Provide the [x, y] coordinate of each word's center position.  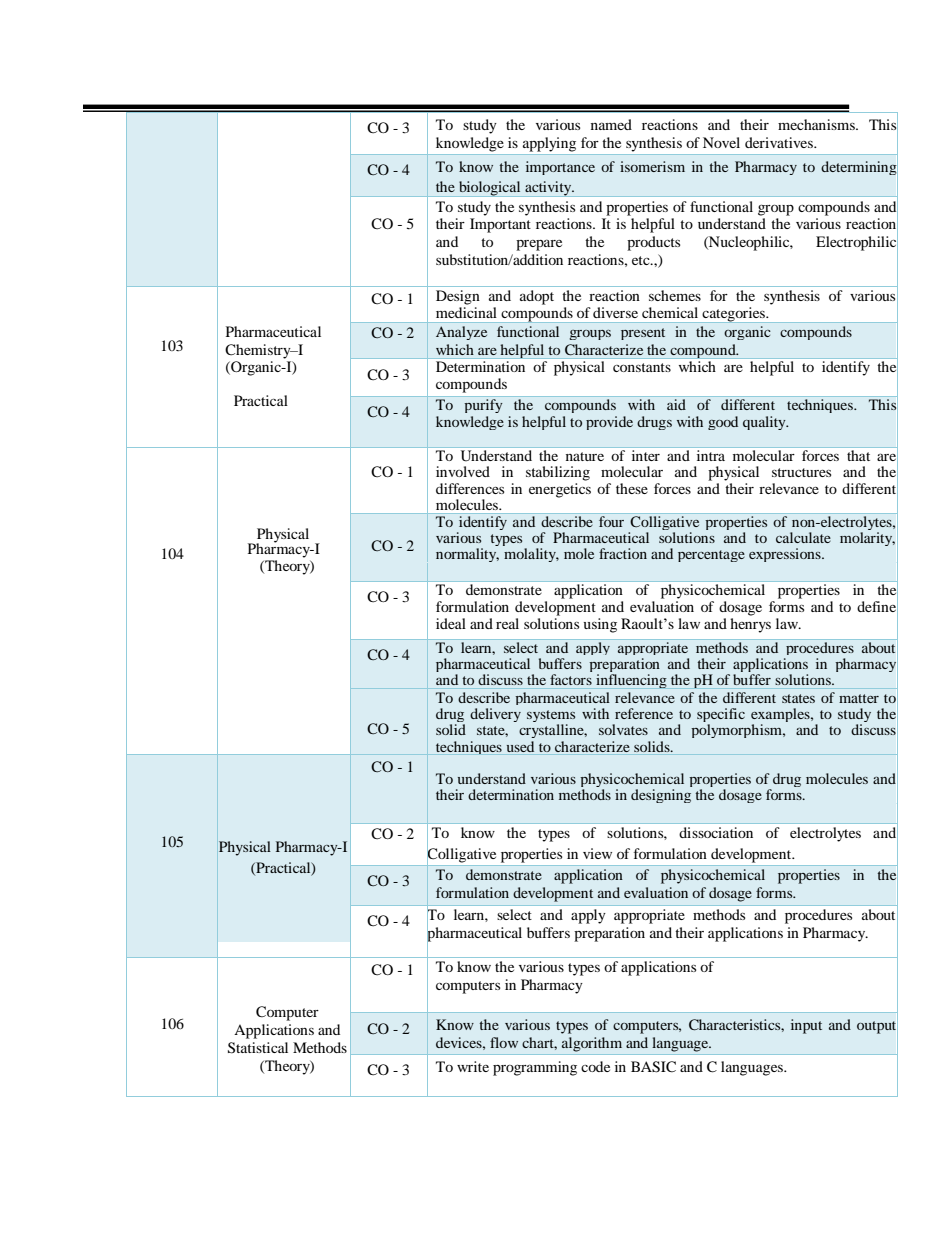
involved [463, 471]
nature [585, 456]
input [806, 1026]
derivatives [780, 142]
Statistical [258, 1048]
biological [490, 189]
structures [801, 472]
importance [560, 168]
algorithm [592, 1044]
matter [859, 698]
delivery [495, 715]
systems [551, 717]
